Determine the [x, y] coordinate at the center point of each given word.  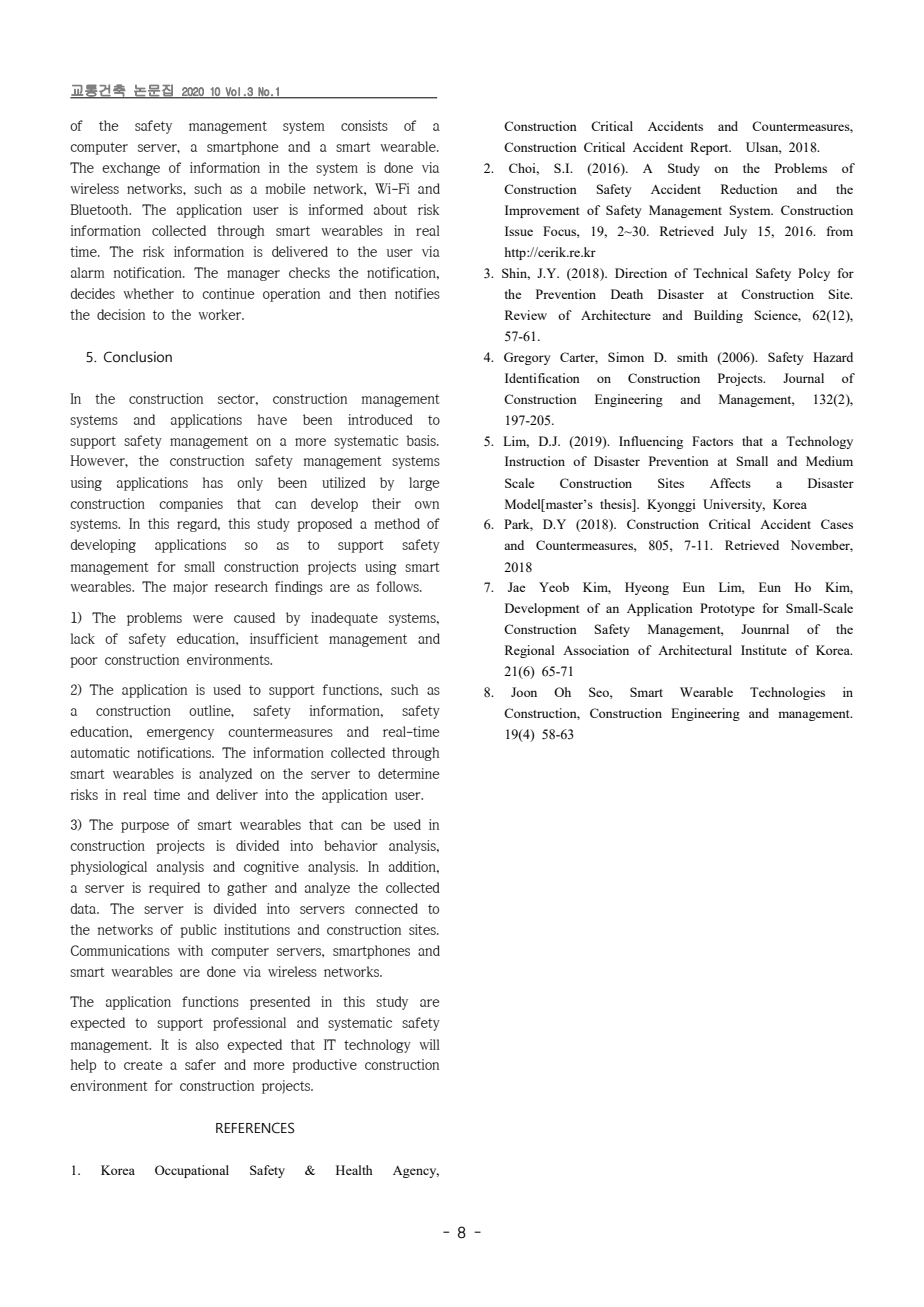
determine [408, 773]
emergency [180, 734]
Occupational [192, 1171]
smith [692, 357]
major [190, 588]
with [190, 950]
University [734, 505]
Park [518, 525]
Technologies [787, 693]
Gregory [527, 358]
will [429, 1044]
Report [710, 148]
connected [386, 908]
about [390, 209]
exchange [131, 169]
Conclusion [138, 357]
